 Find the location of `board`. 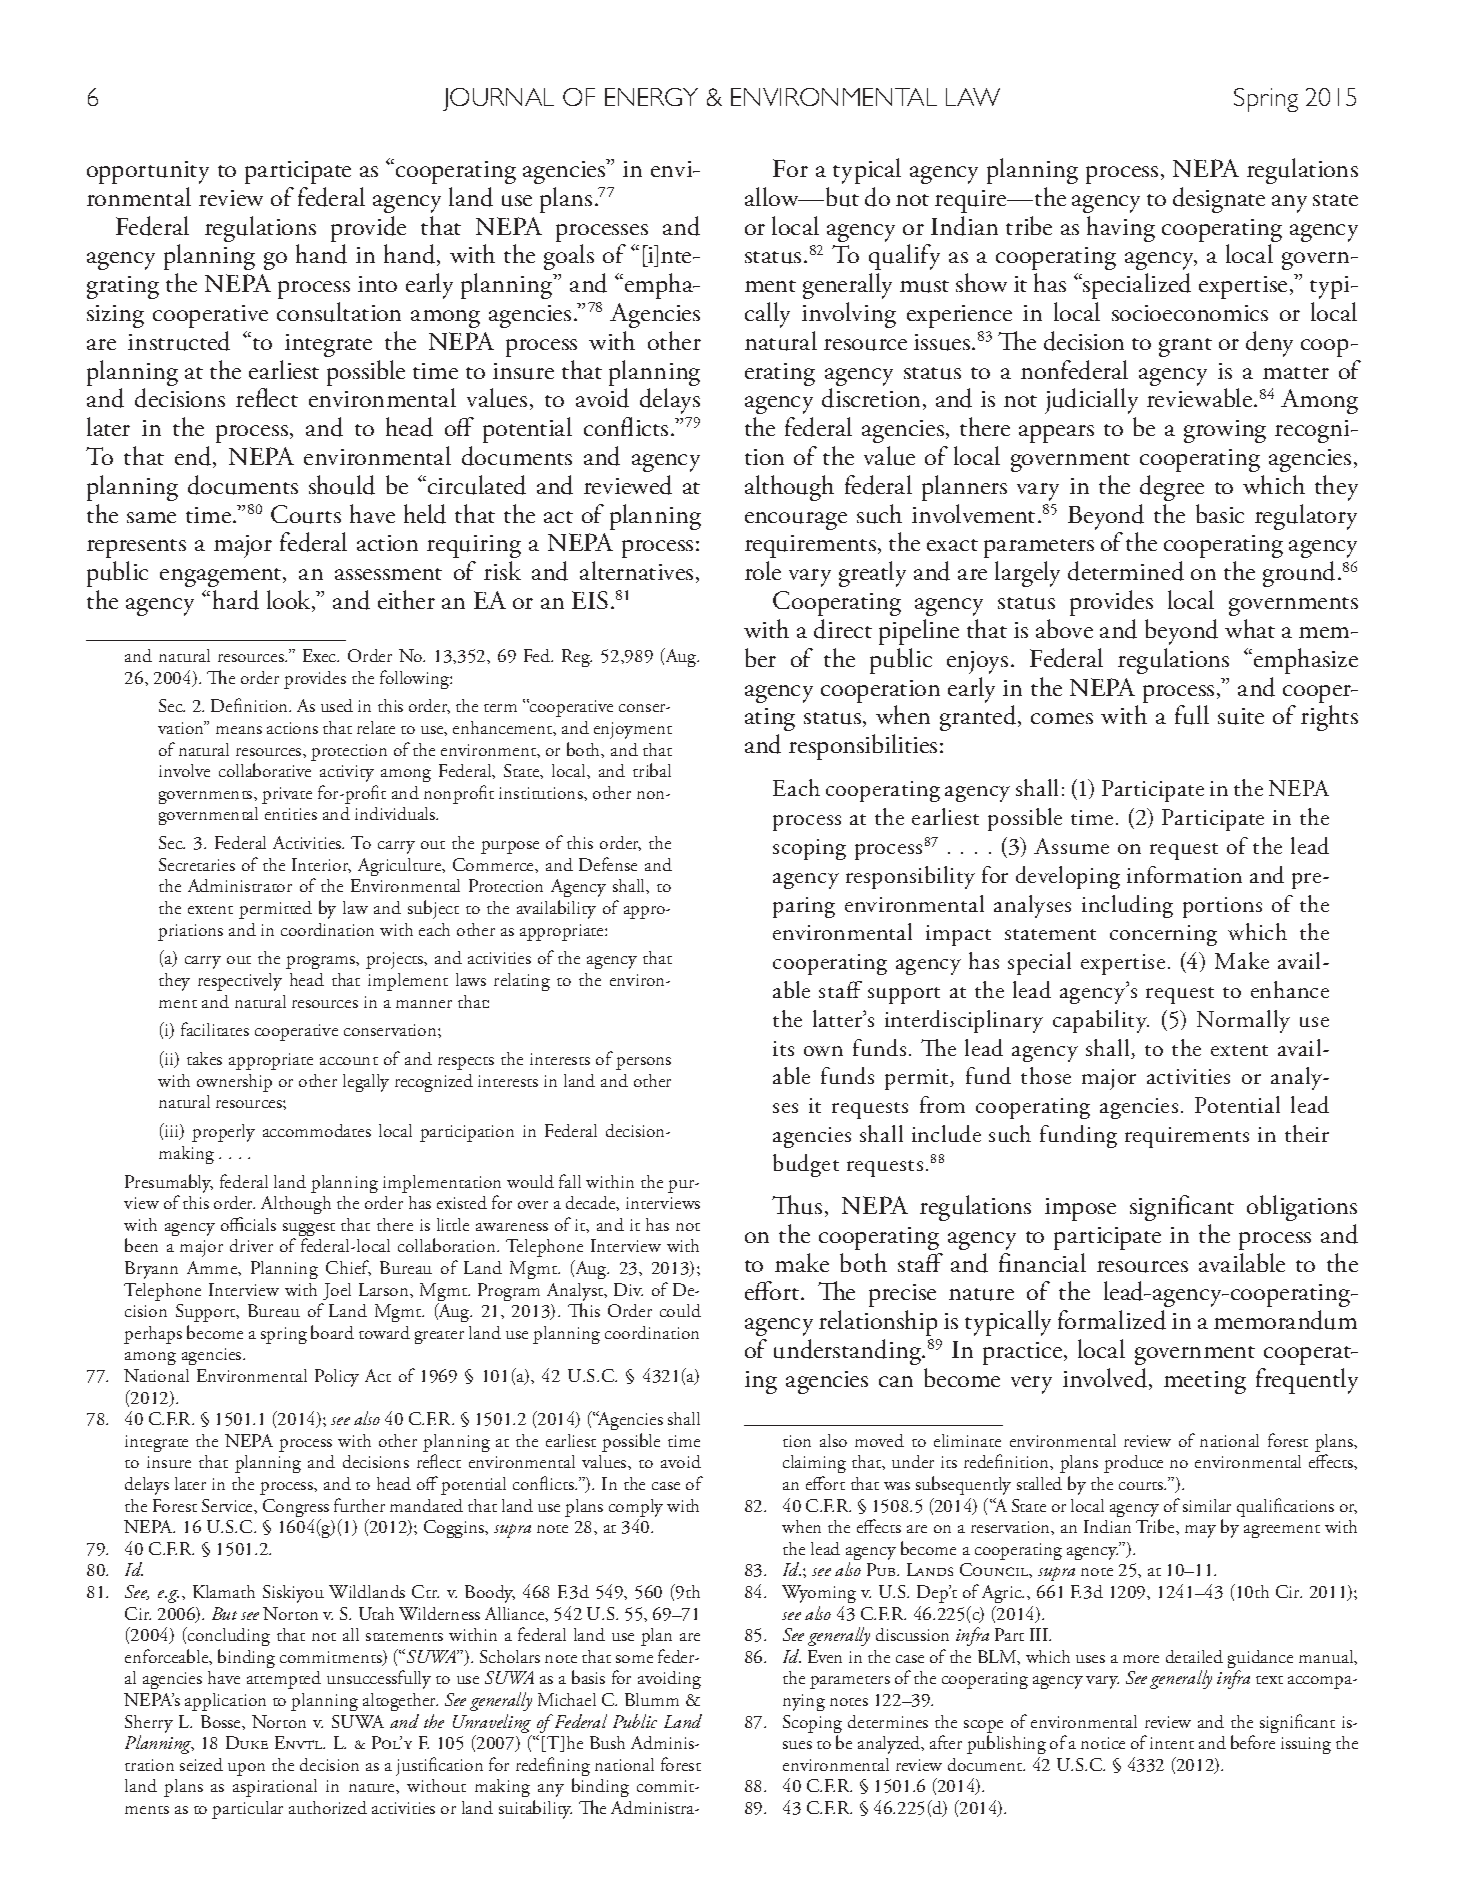

board is located at coordinates (332, 1332).
